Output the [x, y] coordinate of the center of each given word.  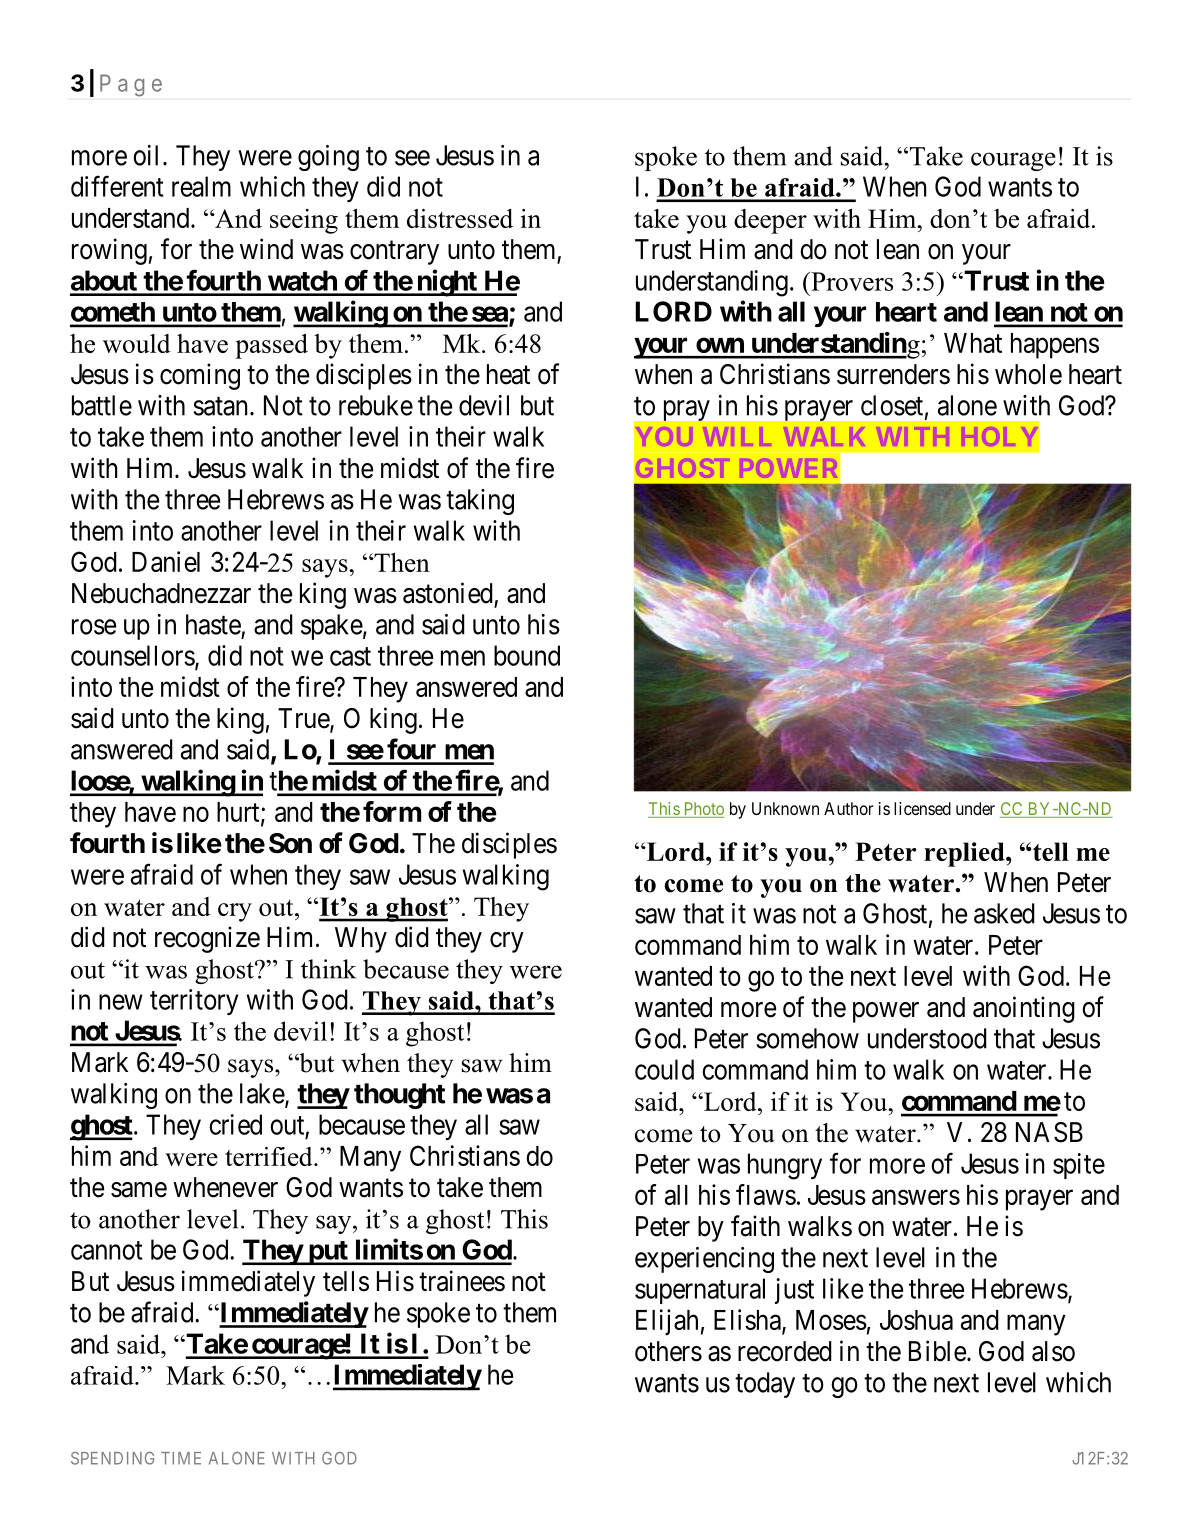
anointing [1024, 1009]
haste [213, 624]
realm [201, 186]
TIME [181, 1458]
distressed [460, 218]
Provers [851, 281]
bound [527, 655]
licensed [922, 808]
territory [194, 1002]
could [664, 1069]
